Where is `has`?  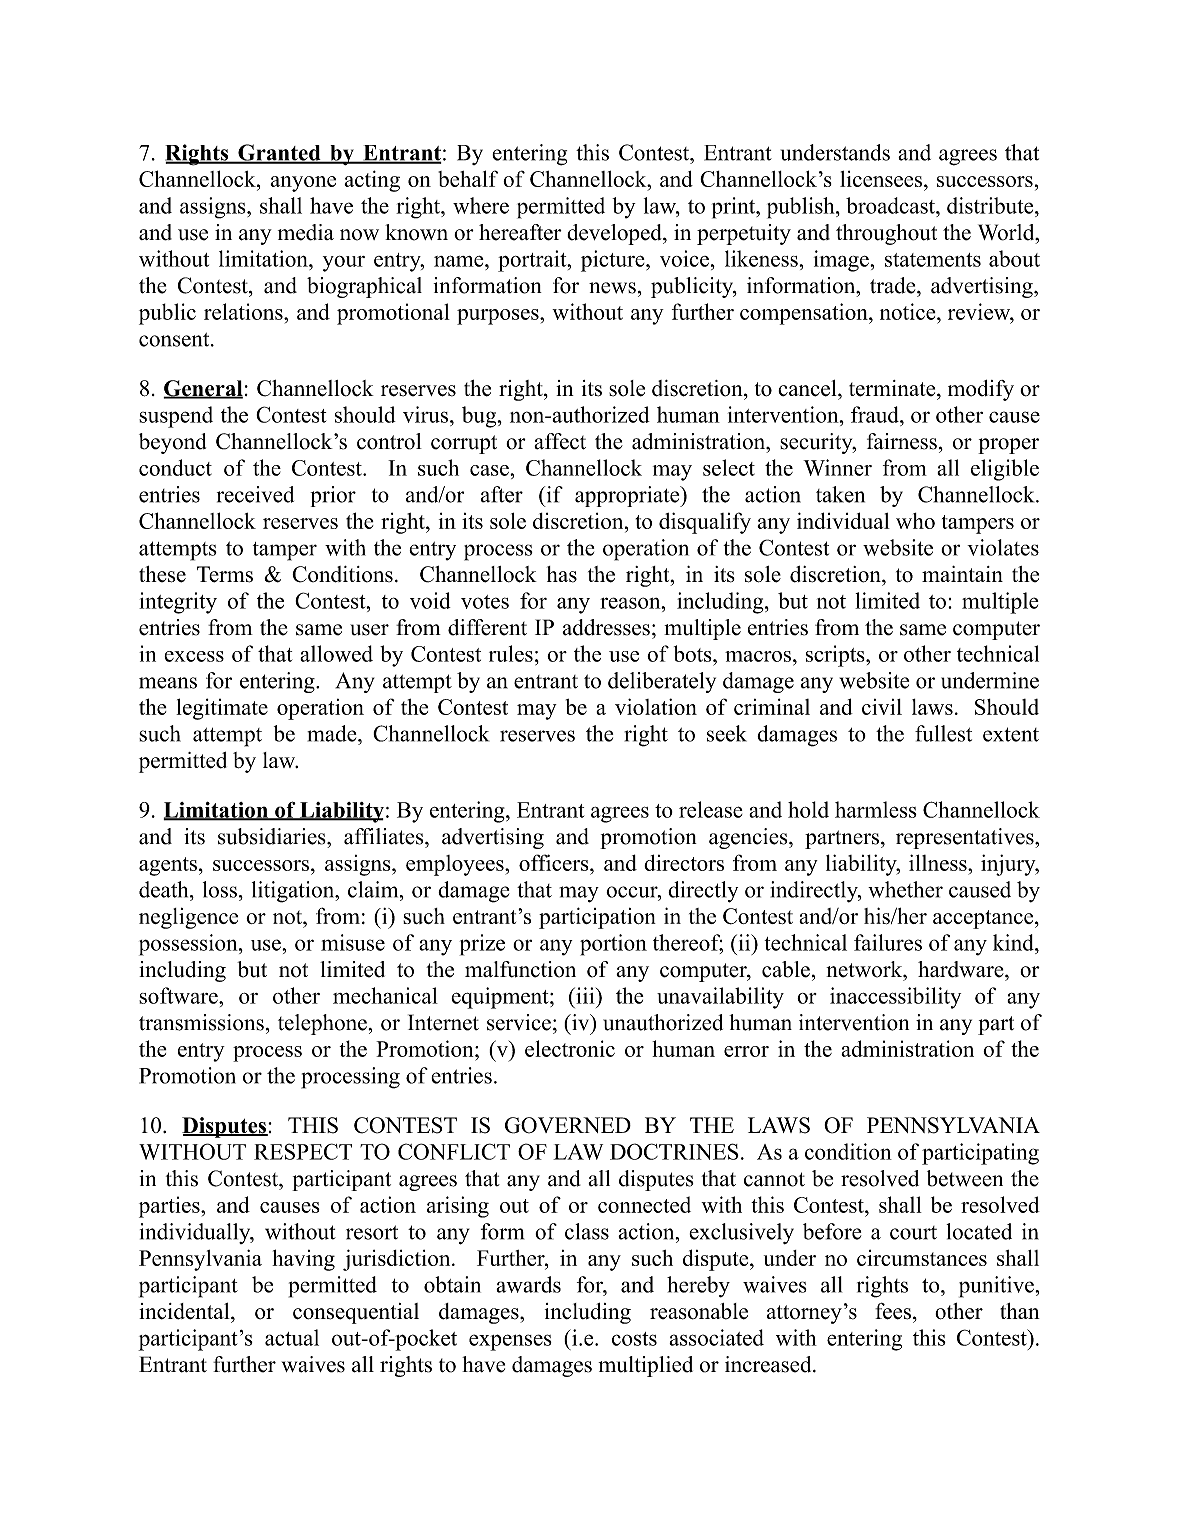 has is located at coordinates (562, 574).
